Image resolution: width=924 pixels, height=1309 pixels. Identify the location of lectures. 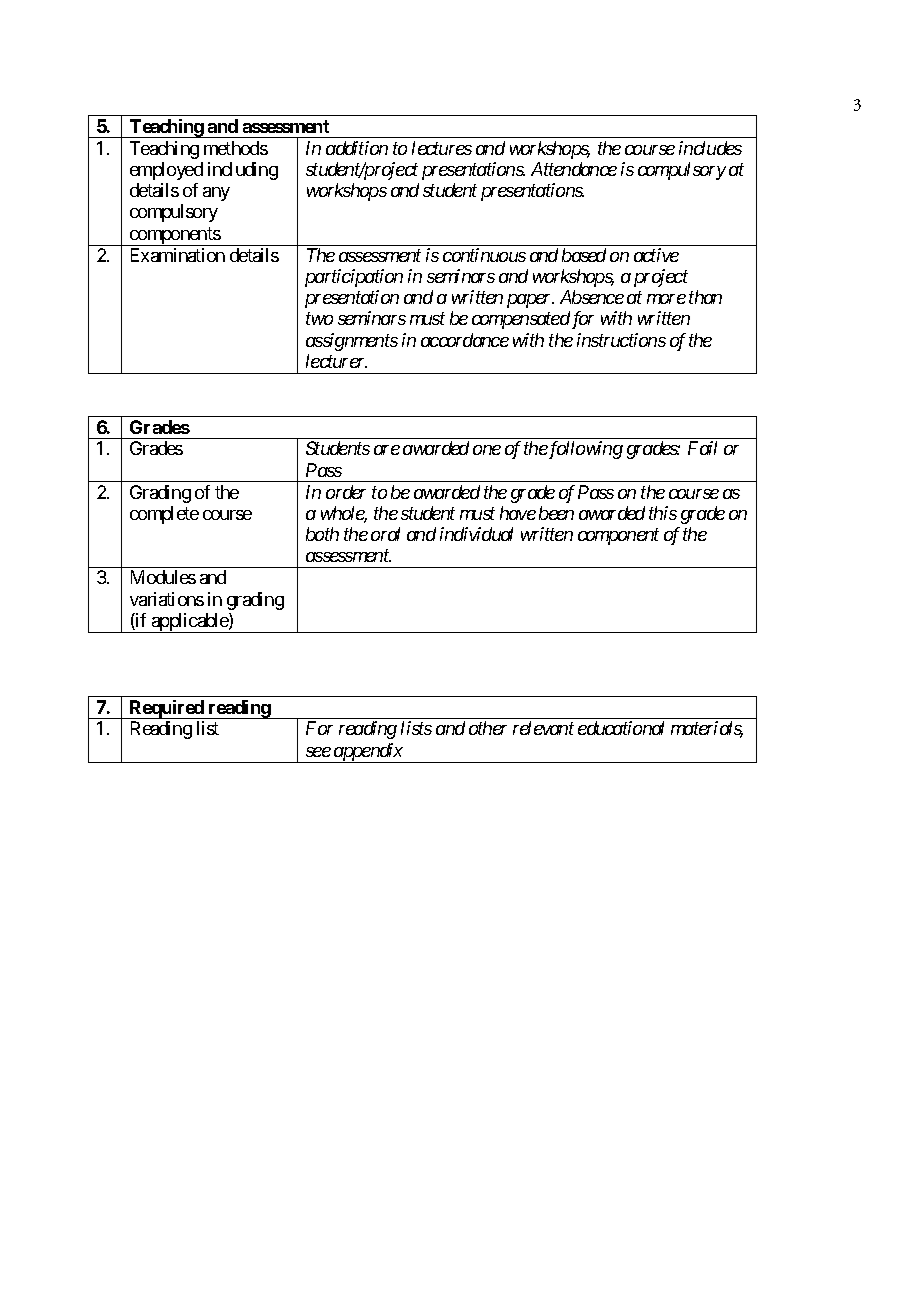
(442, 148).
